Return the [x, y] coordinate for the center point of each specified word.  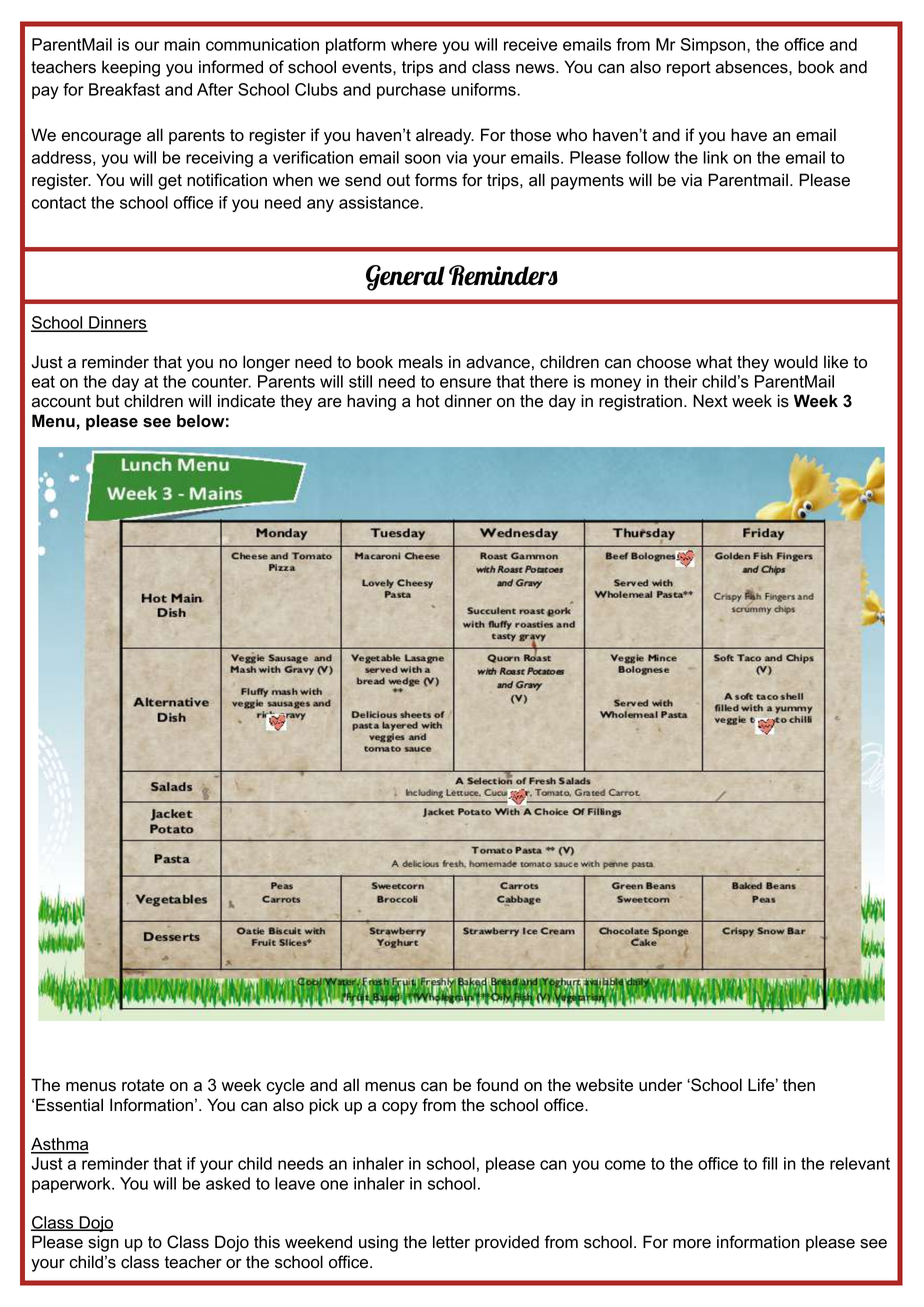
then [799, 1085]
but [107, 401]
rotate [143, 1085]
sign [103, 1243]
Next [710, 401]
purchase [411, 91]
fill [769, 1163]
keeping [131, 68]
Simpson [714, 46]
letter [451, 1242]
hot [428, 401]
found [497, 1085]
